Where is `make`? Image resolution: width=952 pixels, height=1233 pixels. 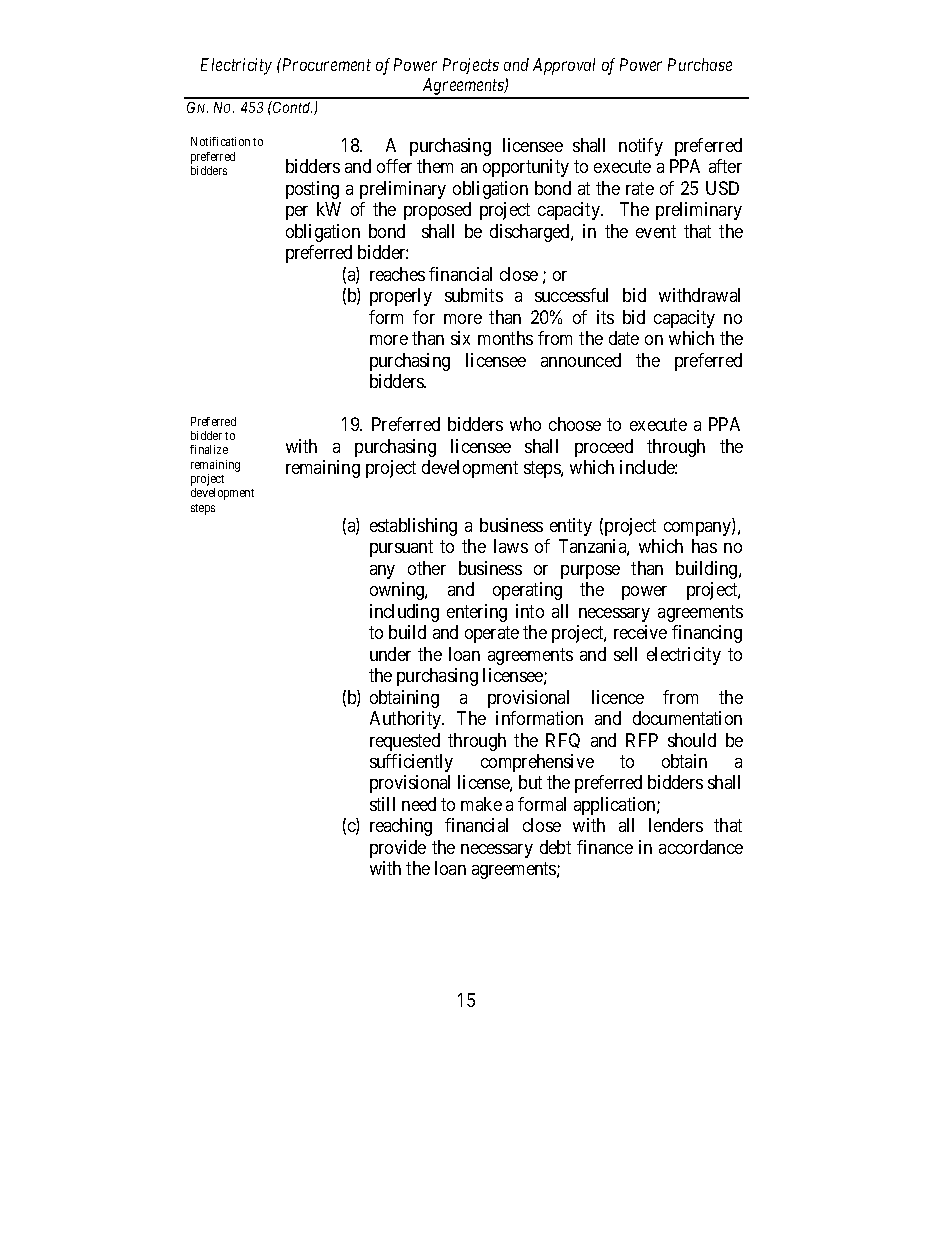
make is located at coordinates (481, 804).
